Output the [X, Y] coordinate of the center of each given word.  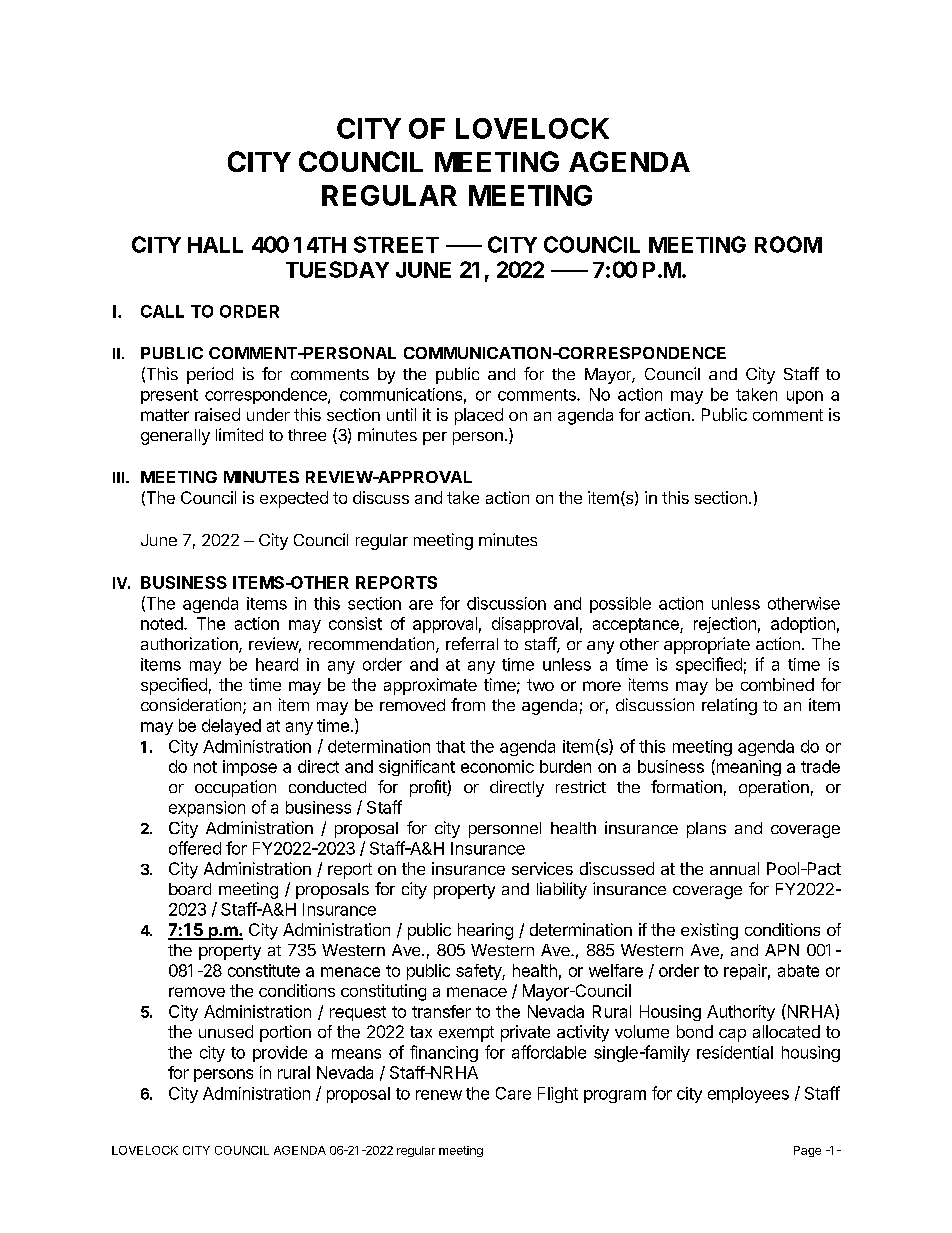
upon [805, 397]
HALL [215, 245]
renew [439, 1095]
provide [280, 1054]
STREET [396, 244]
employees [748, 1095]
